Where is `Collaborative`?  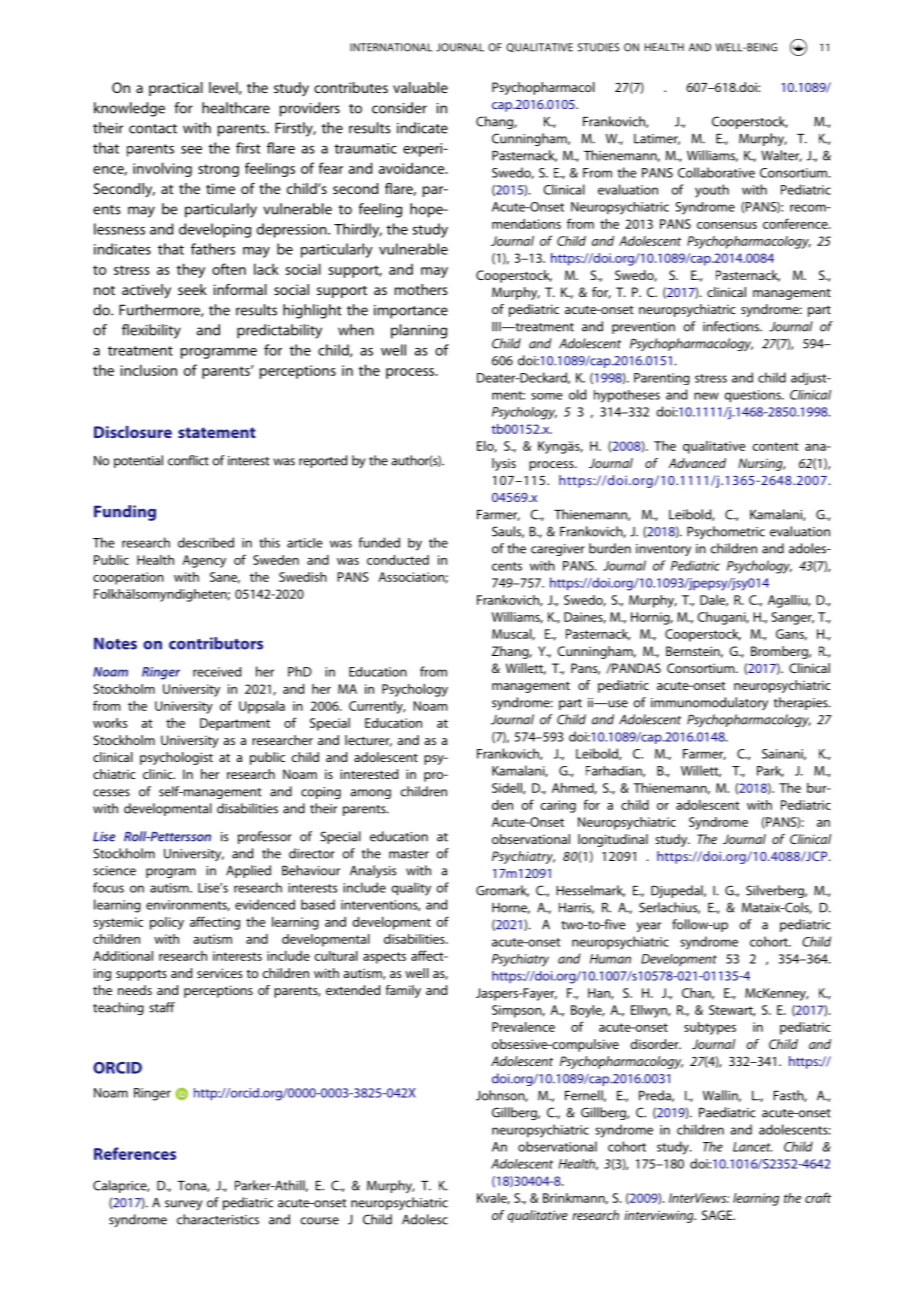 Collaborative is located at coordinates (716, 172).
